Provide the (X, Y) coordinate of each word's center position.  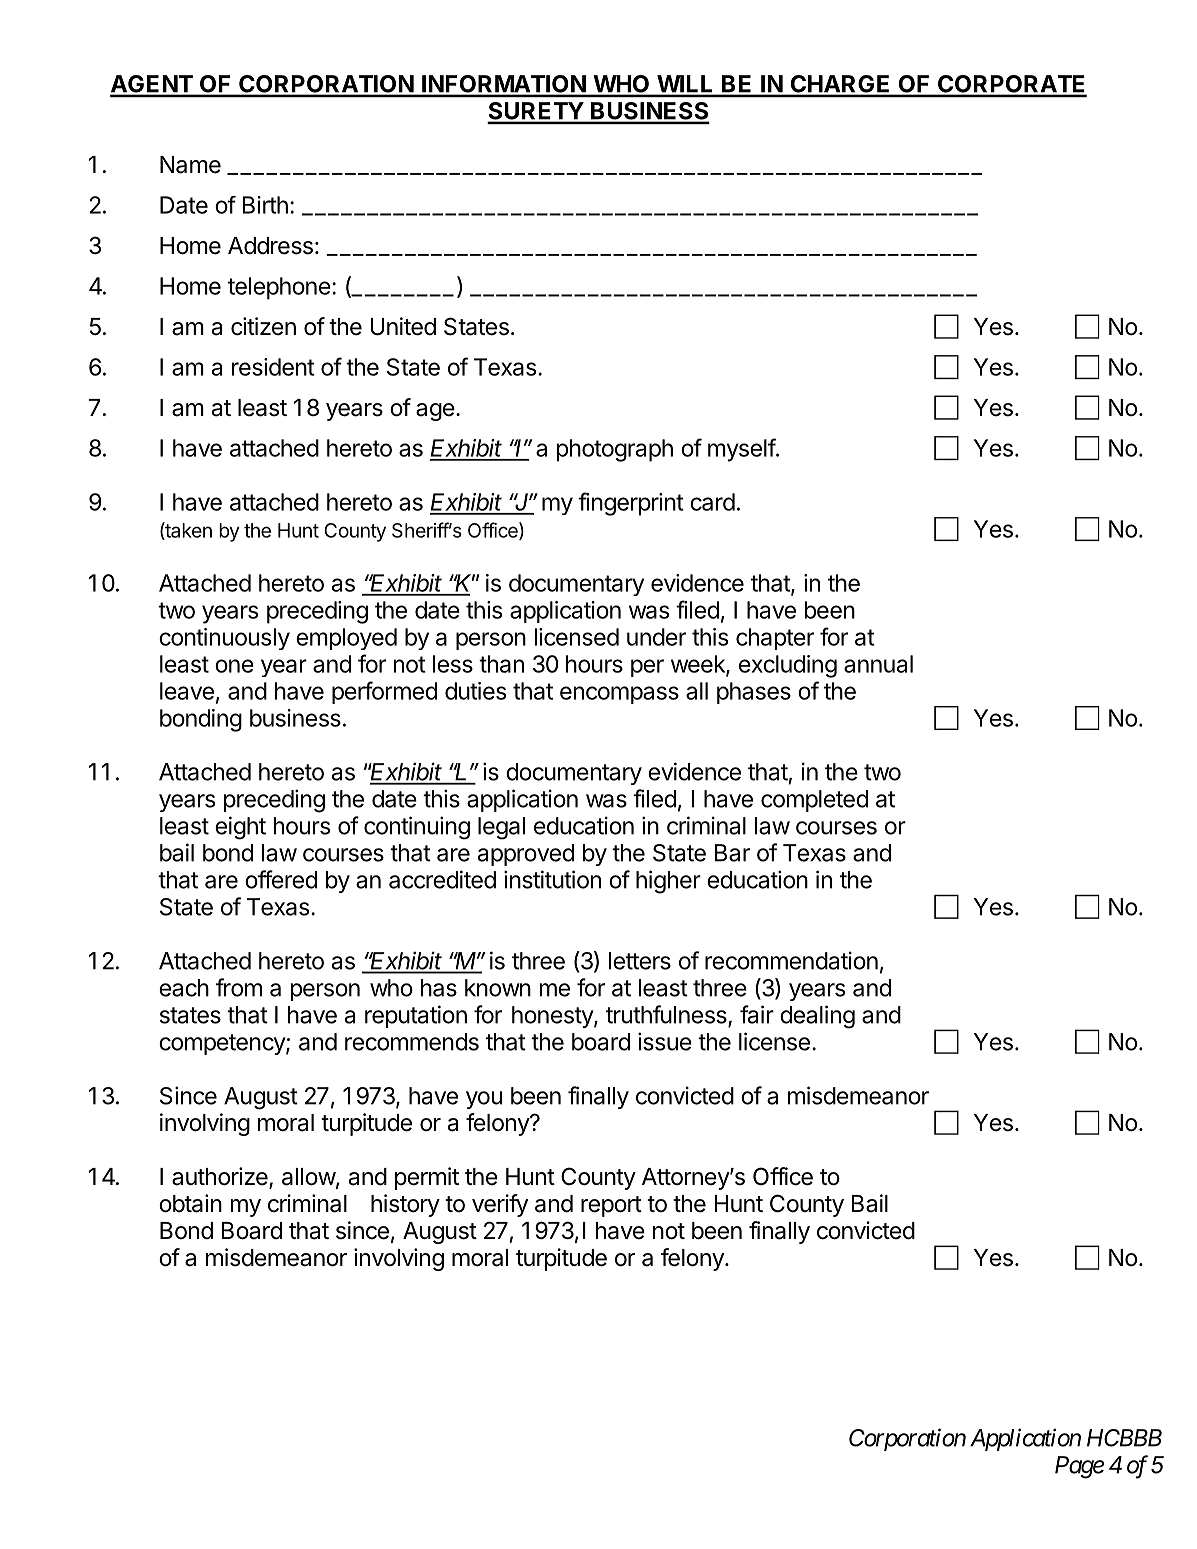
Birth (265, 205)
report (611, 1206)
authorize (221, 1177)
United (403, 326)
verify (500, 1205)
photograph (615, 450)
